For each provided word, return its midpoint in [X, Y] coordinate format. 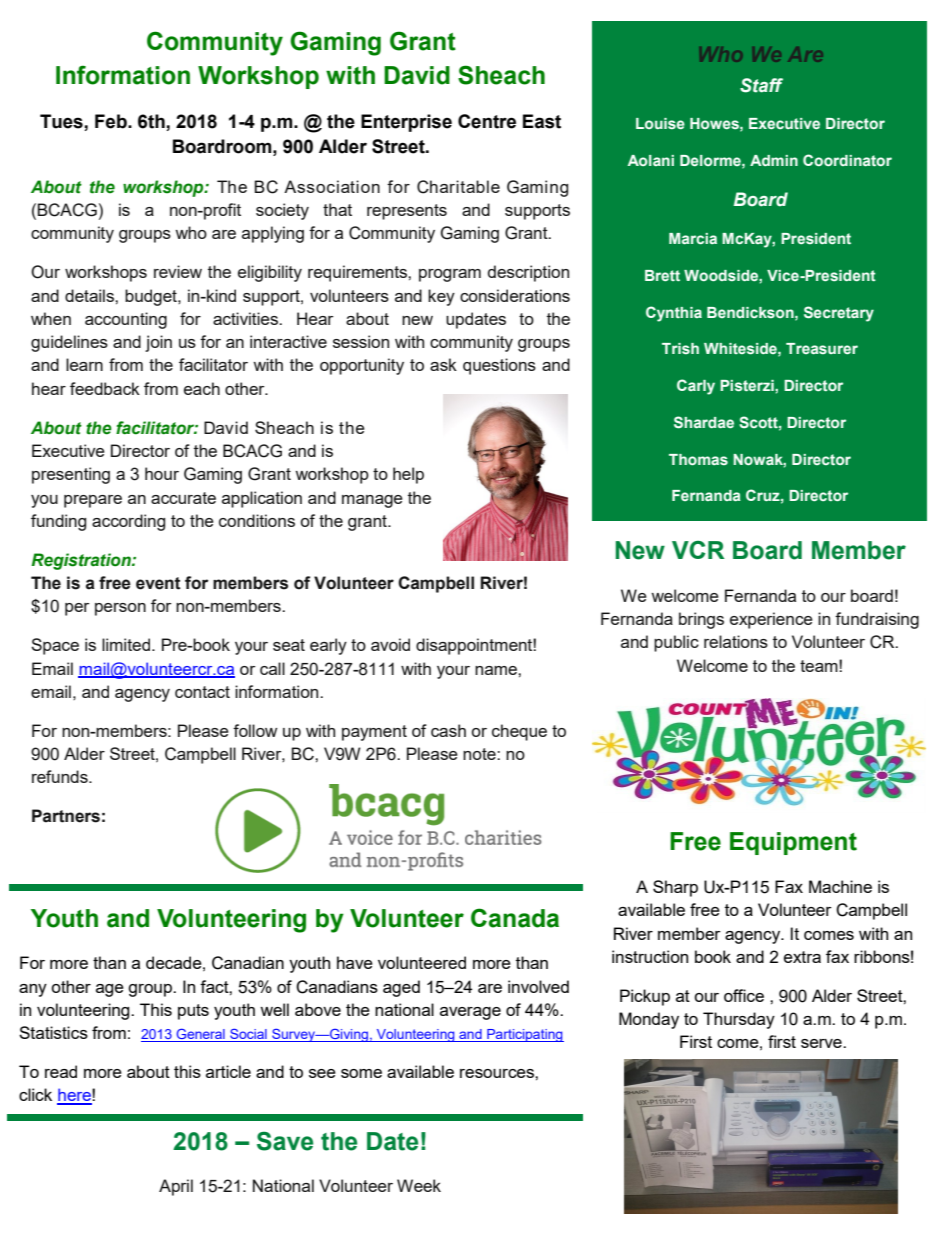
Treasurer [822, 348]
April [176, 1187]
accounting [126, 320]
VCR [698, 550]
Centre [487, 121]
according [128, 522]
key [441, 297]
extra [802, 957]
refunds [61, 776]
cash [448, 730]
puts [193, 1012]
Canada [515, 918]
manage [372, 501]
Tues [61, 121]
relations [736, 641]
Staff [761, 85]
